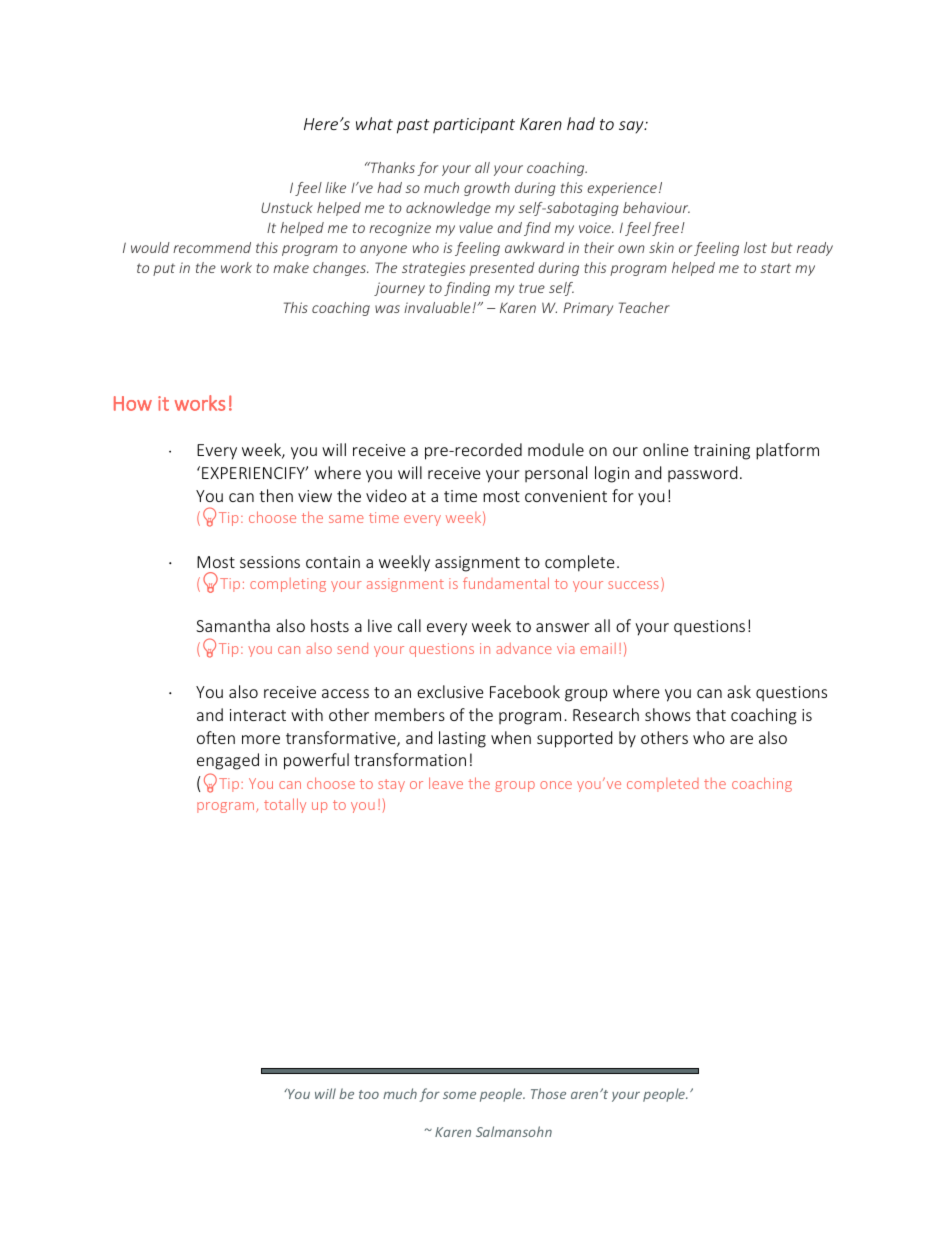  What do you see at coordinates (548, 1093) in the screenshot?
I see `Those` at bounding box center [548, 1093].
